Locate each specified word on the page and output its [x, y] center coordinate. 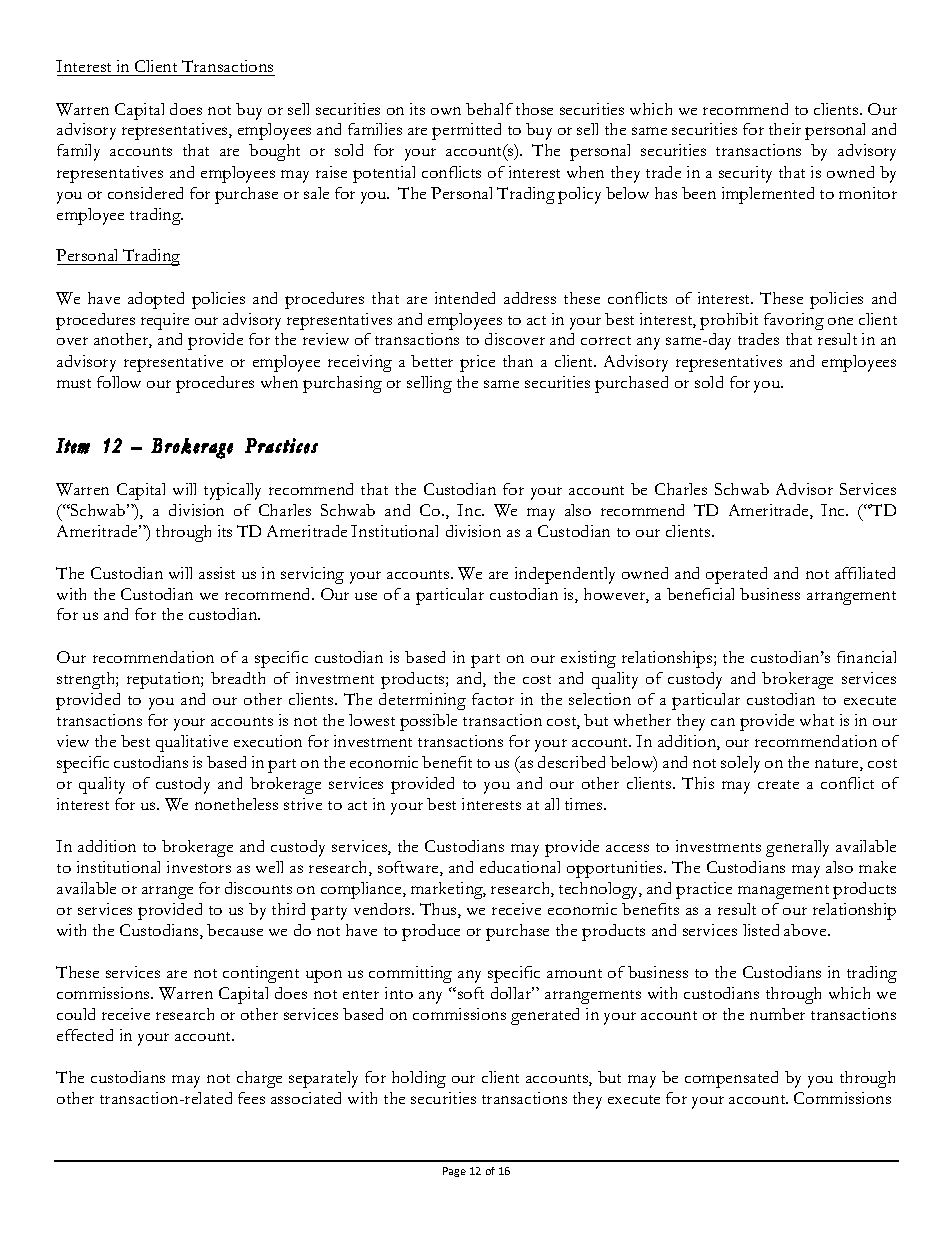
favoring [794, 321]
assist [217, 573]
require [165, 321]
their [785, 129]
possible [428, 722]
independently [565, 575]
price [477, 363]
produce [431, 932]
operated [736, 575]
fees [251, 1098]
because [235, 930]
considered [145, 193]
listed [761, 930]
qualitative [192, 743]
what [817, 720]
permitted [466, 131]
